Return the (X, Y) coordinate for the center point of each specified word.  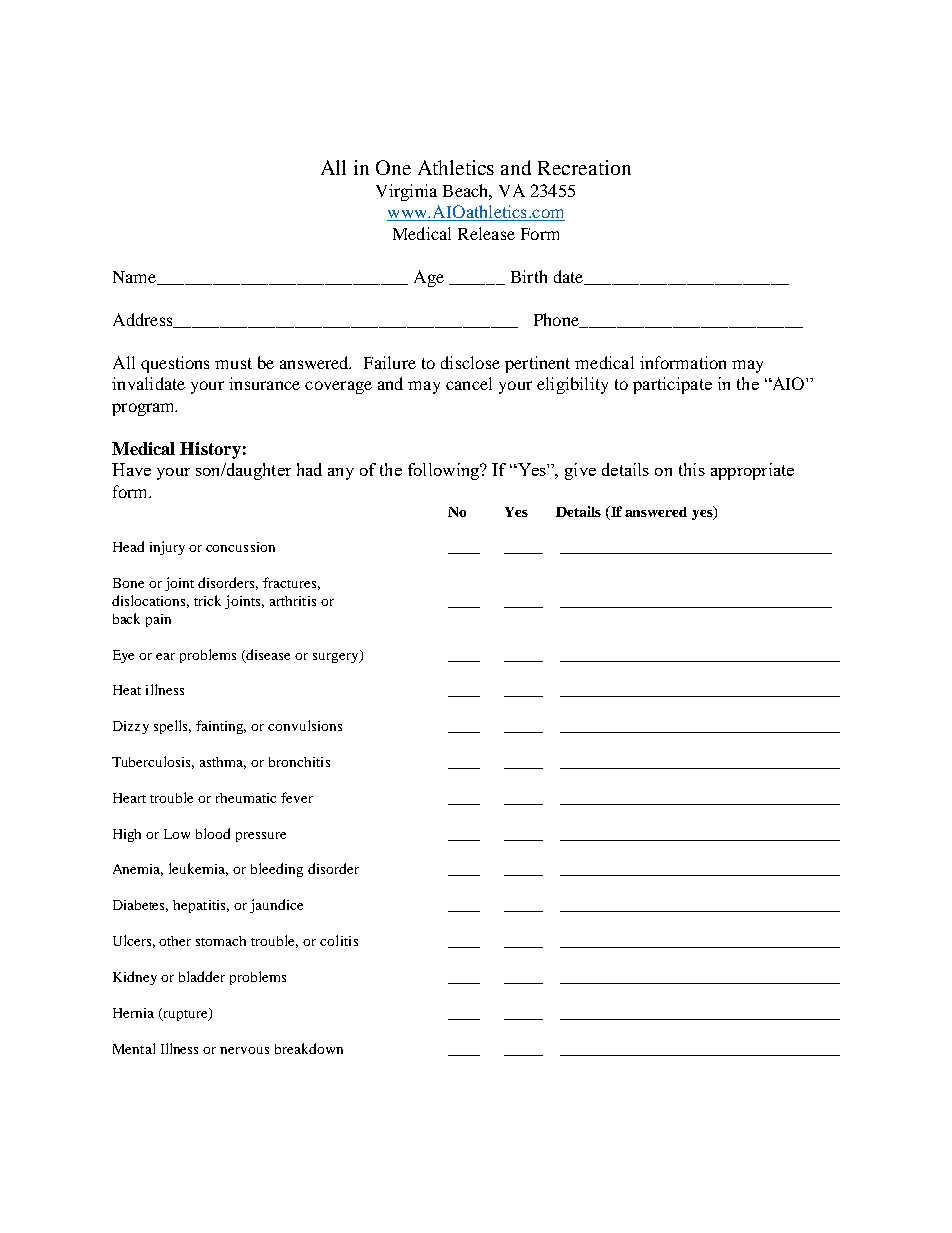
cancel (469, 383)
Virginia (406, 192)
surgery (337, 656)
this (692, 469)
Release (486, 233)
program (144, 409)
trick (207, 600)
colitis (339, 940)
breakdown (309, 1048)
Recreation (584, 167)
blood (213, 833)
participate (672, 385)
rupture (185, 1014)
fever (297, 797)
